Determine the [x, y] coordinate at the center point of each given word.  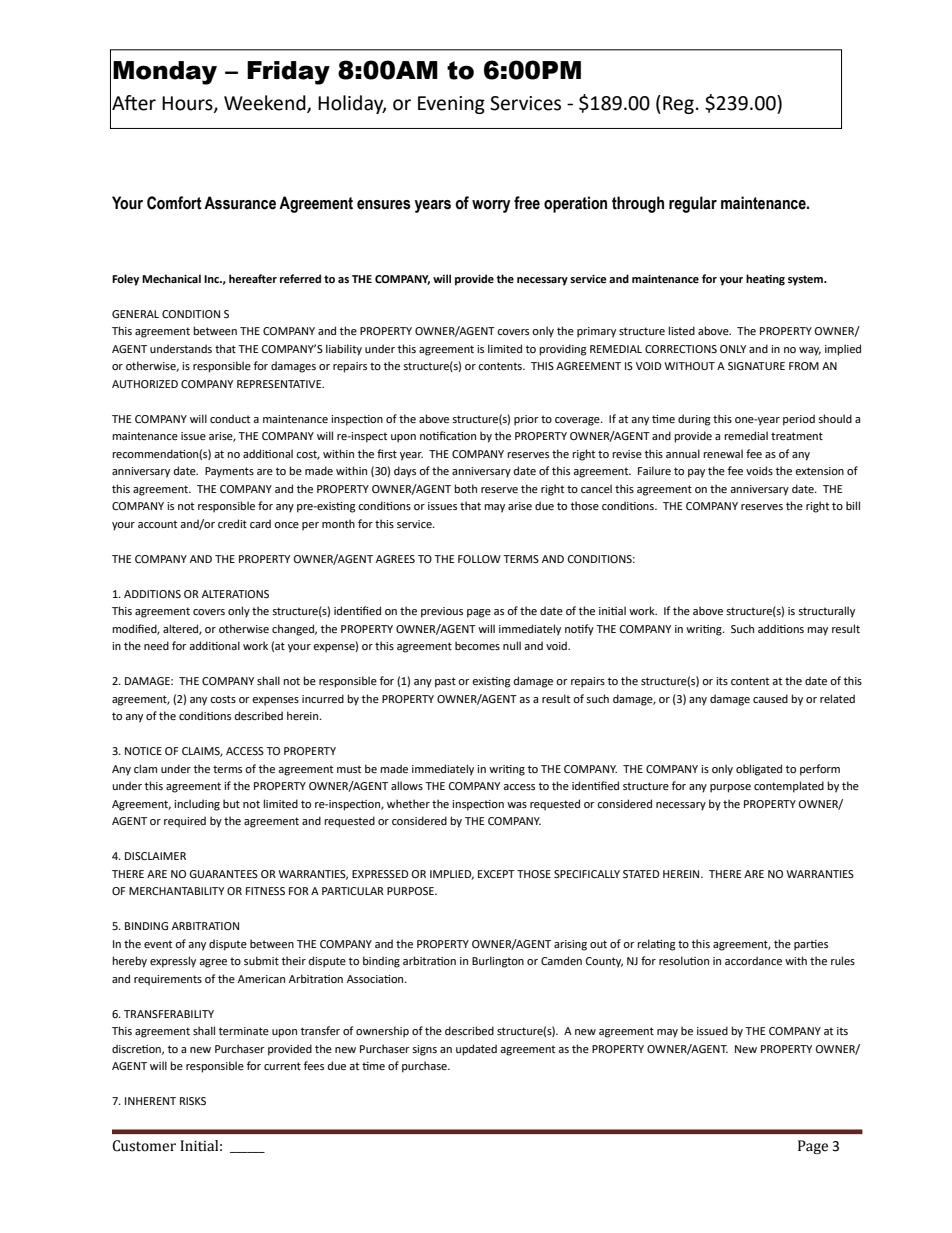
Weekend [266, 104]
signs [424, 1050]
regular [693, 204]
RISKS [193, 1101]
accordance [753, 960]
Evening [451, 105]
